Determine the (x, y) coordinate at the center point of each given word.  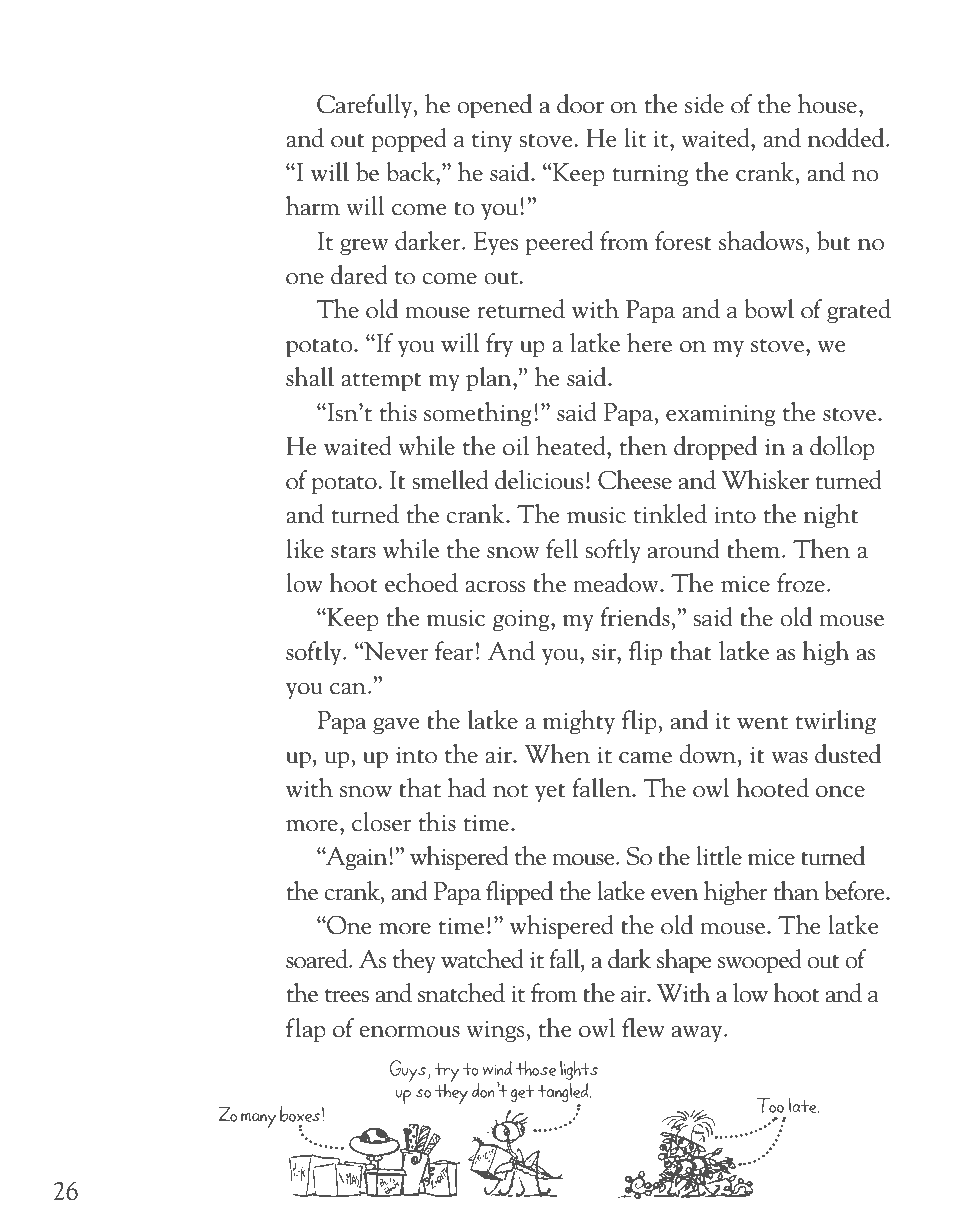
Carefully (365, 106)
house (827, 104)
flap (306, 1030)
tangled (564, 1094)
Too (770, 1105)
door (580, 104)
